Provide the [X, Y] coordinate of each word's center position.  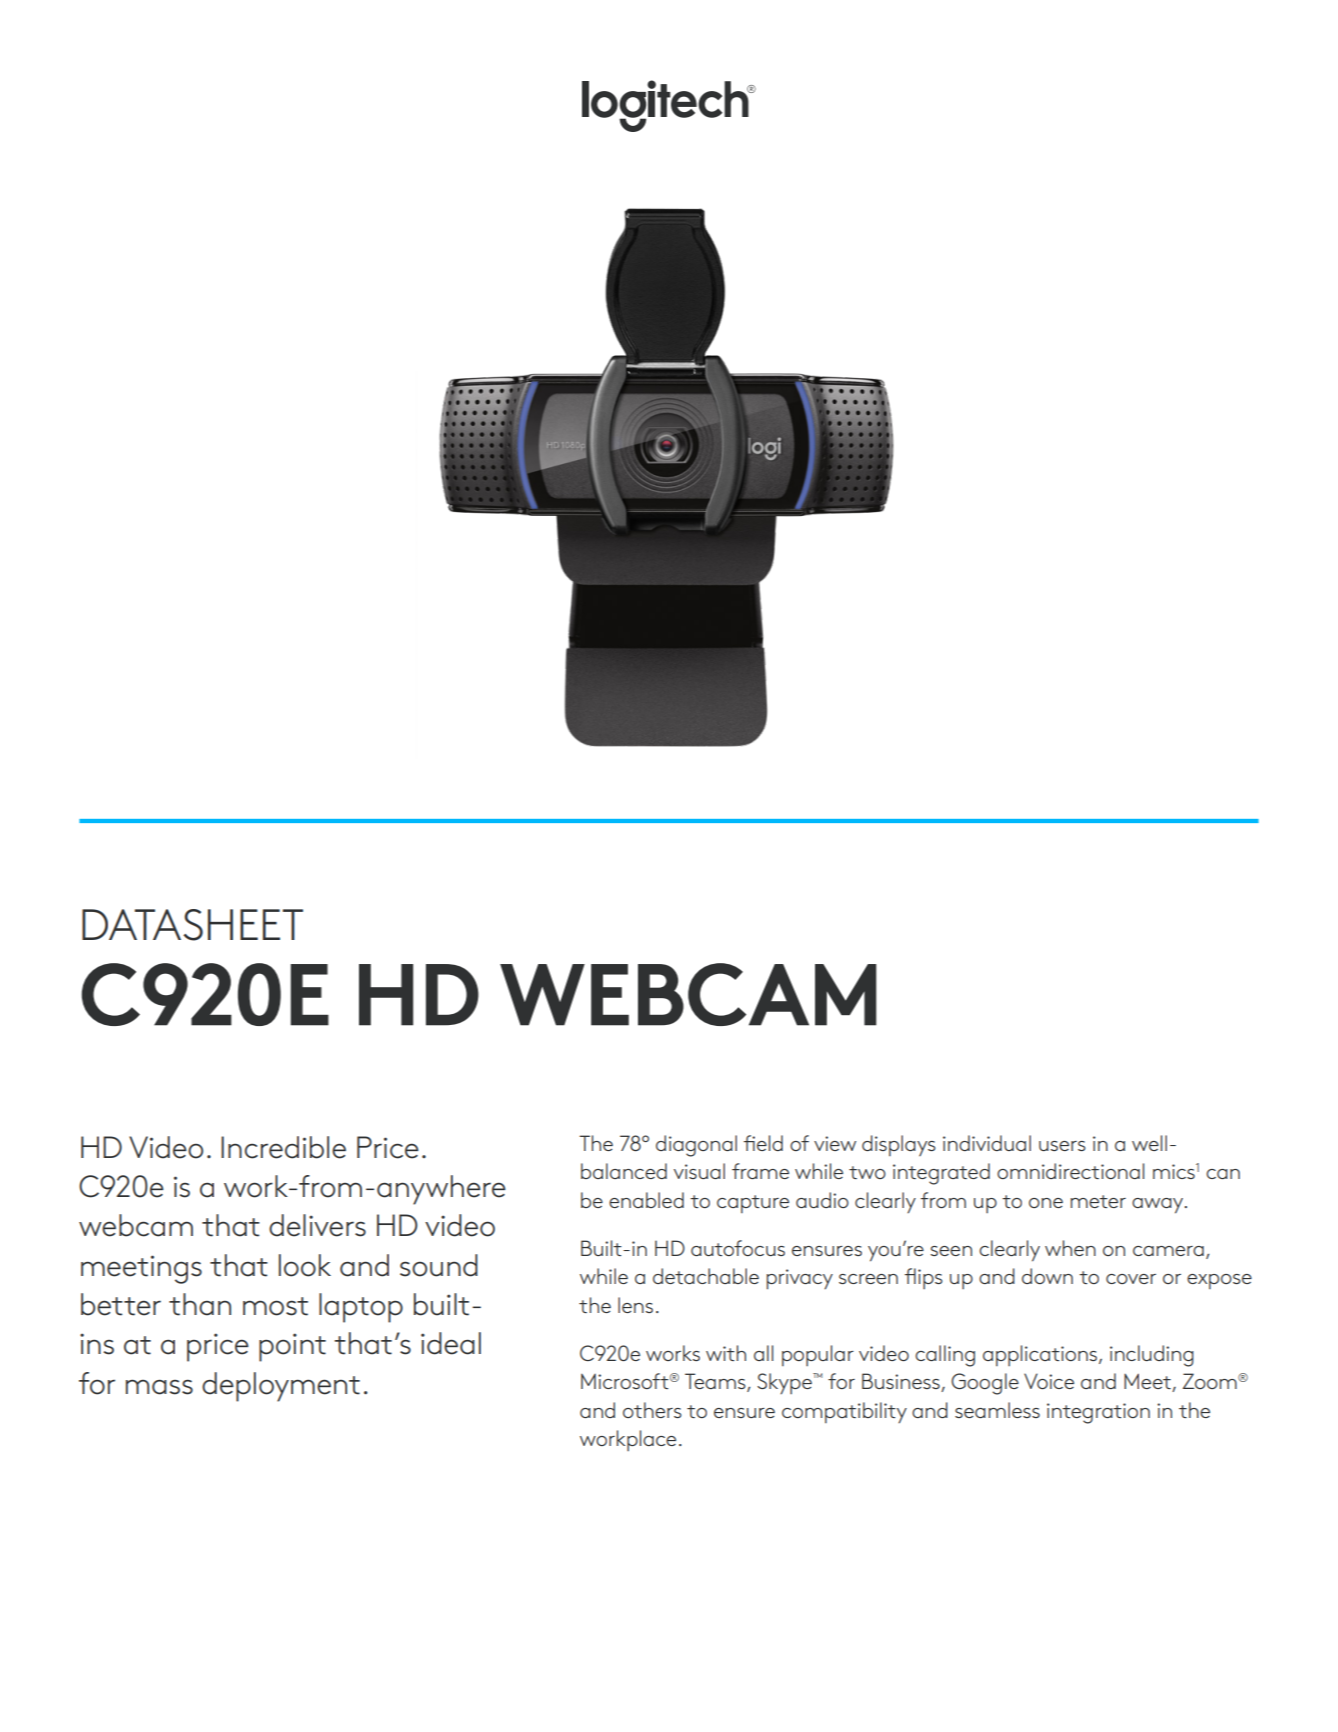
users [1062, 1146]
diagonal [696, 1146]
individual [987, 1143]
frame [760, 1171]
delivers [317, 1225]
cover [1131, 1279]
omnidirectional [1070, 1171]
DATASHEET [192, 925]
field [763, 1143]
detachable [706, 1276]
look [305, 1265]
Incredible [283, 1147]
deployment [281, 1387]
